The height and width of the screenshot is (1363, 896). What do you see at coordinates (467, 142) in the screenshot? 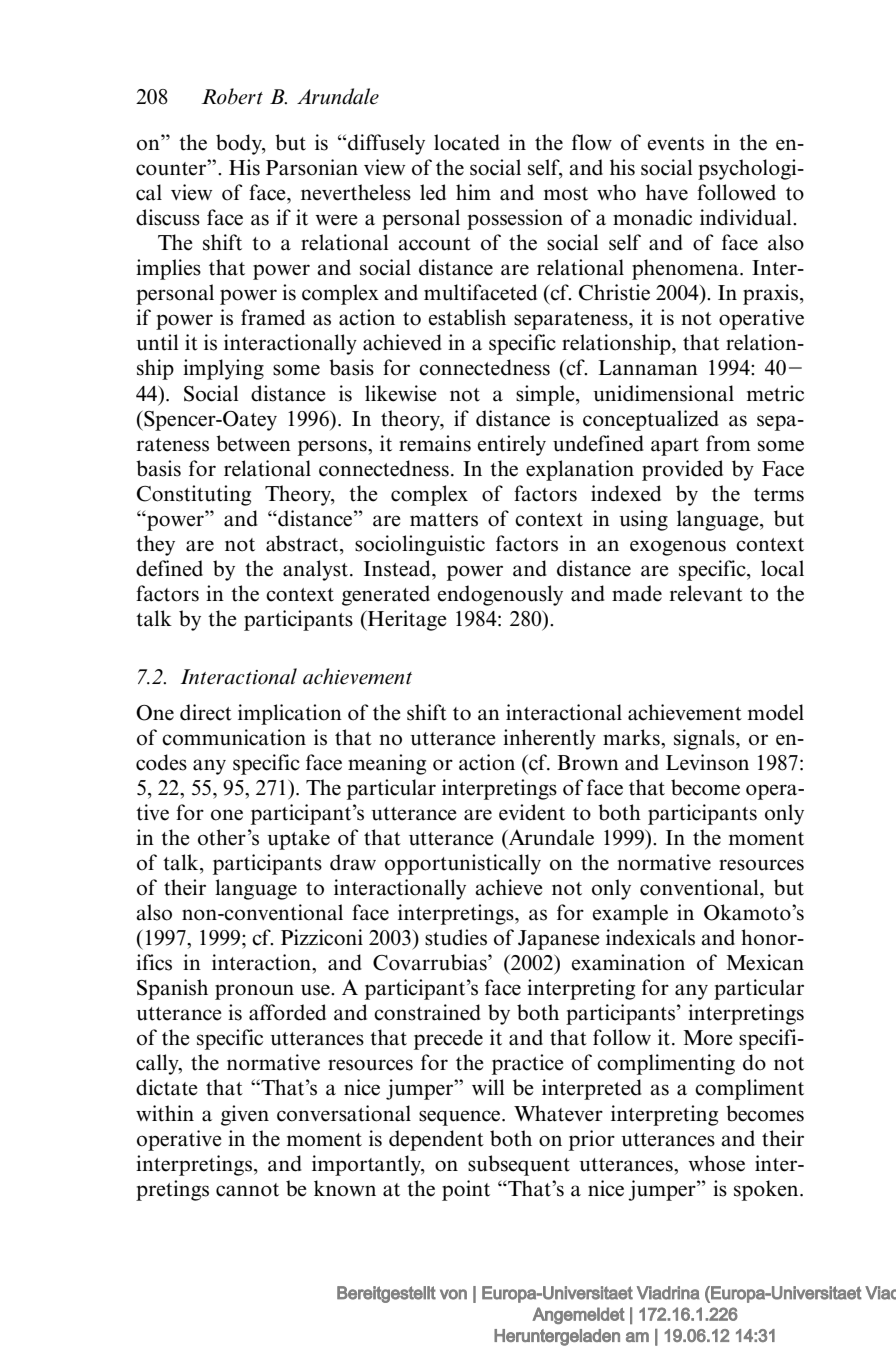
I see `located` at bounding box center [467, 142].
